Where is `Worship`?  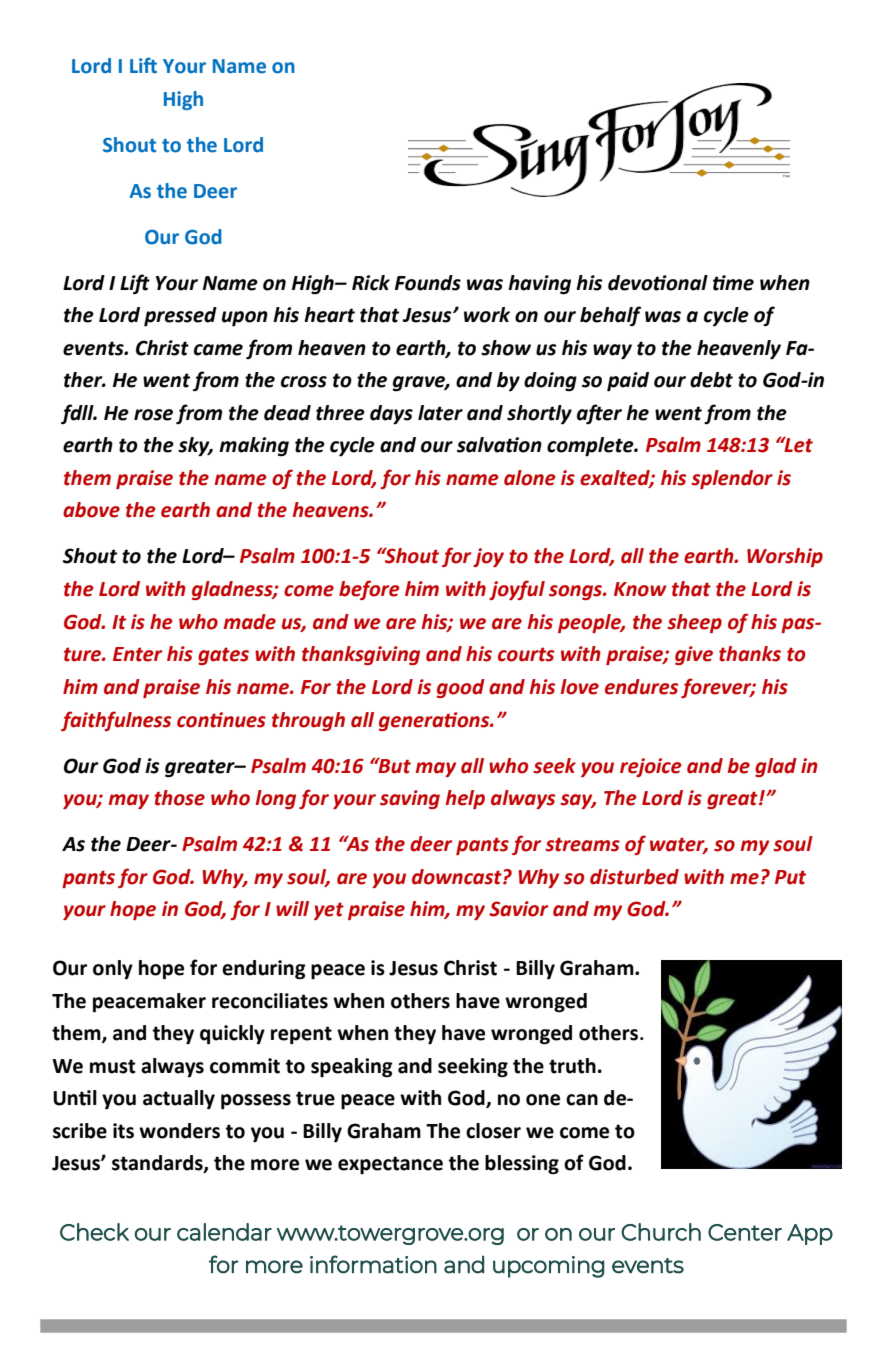 Worship is located at coordinates (785, 557).
